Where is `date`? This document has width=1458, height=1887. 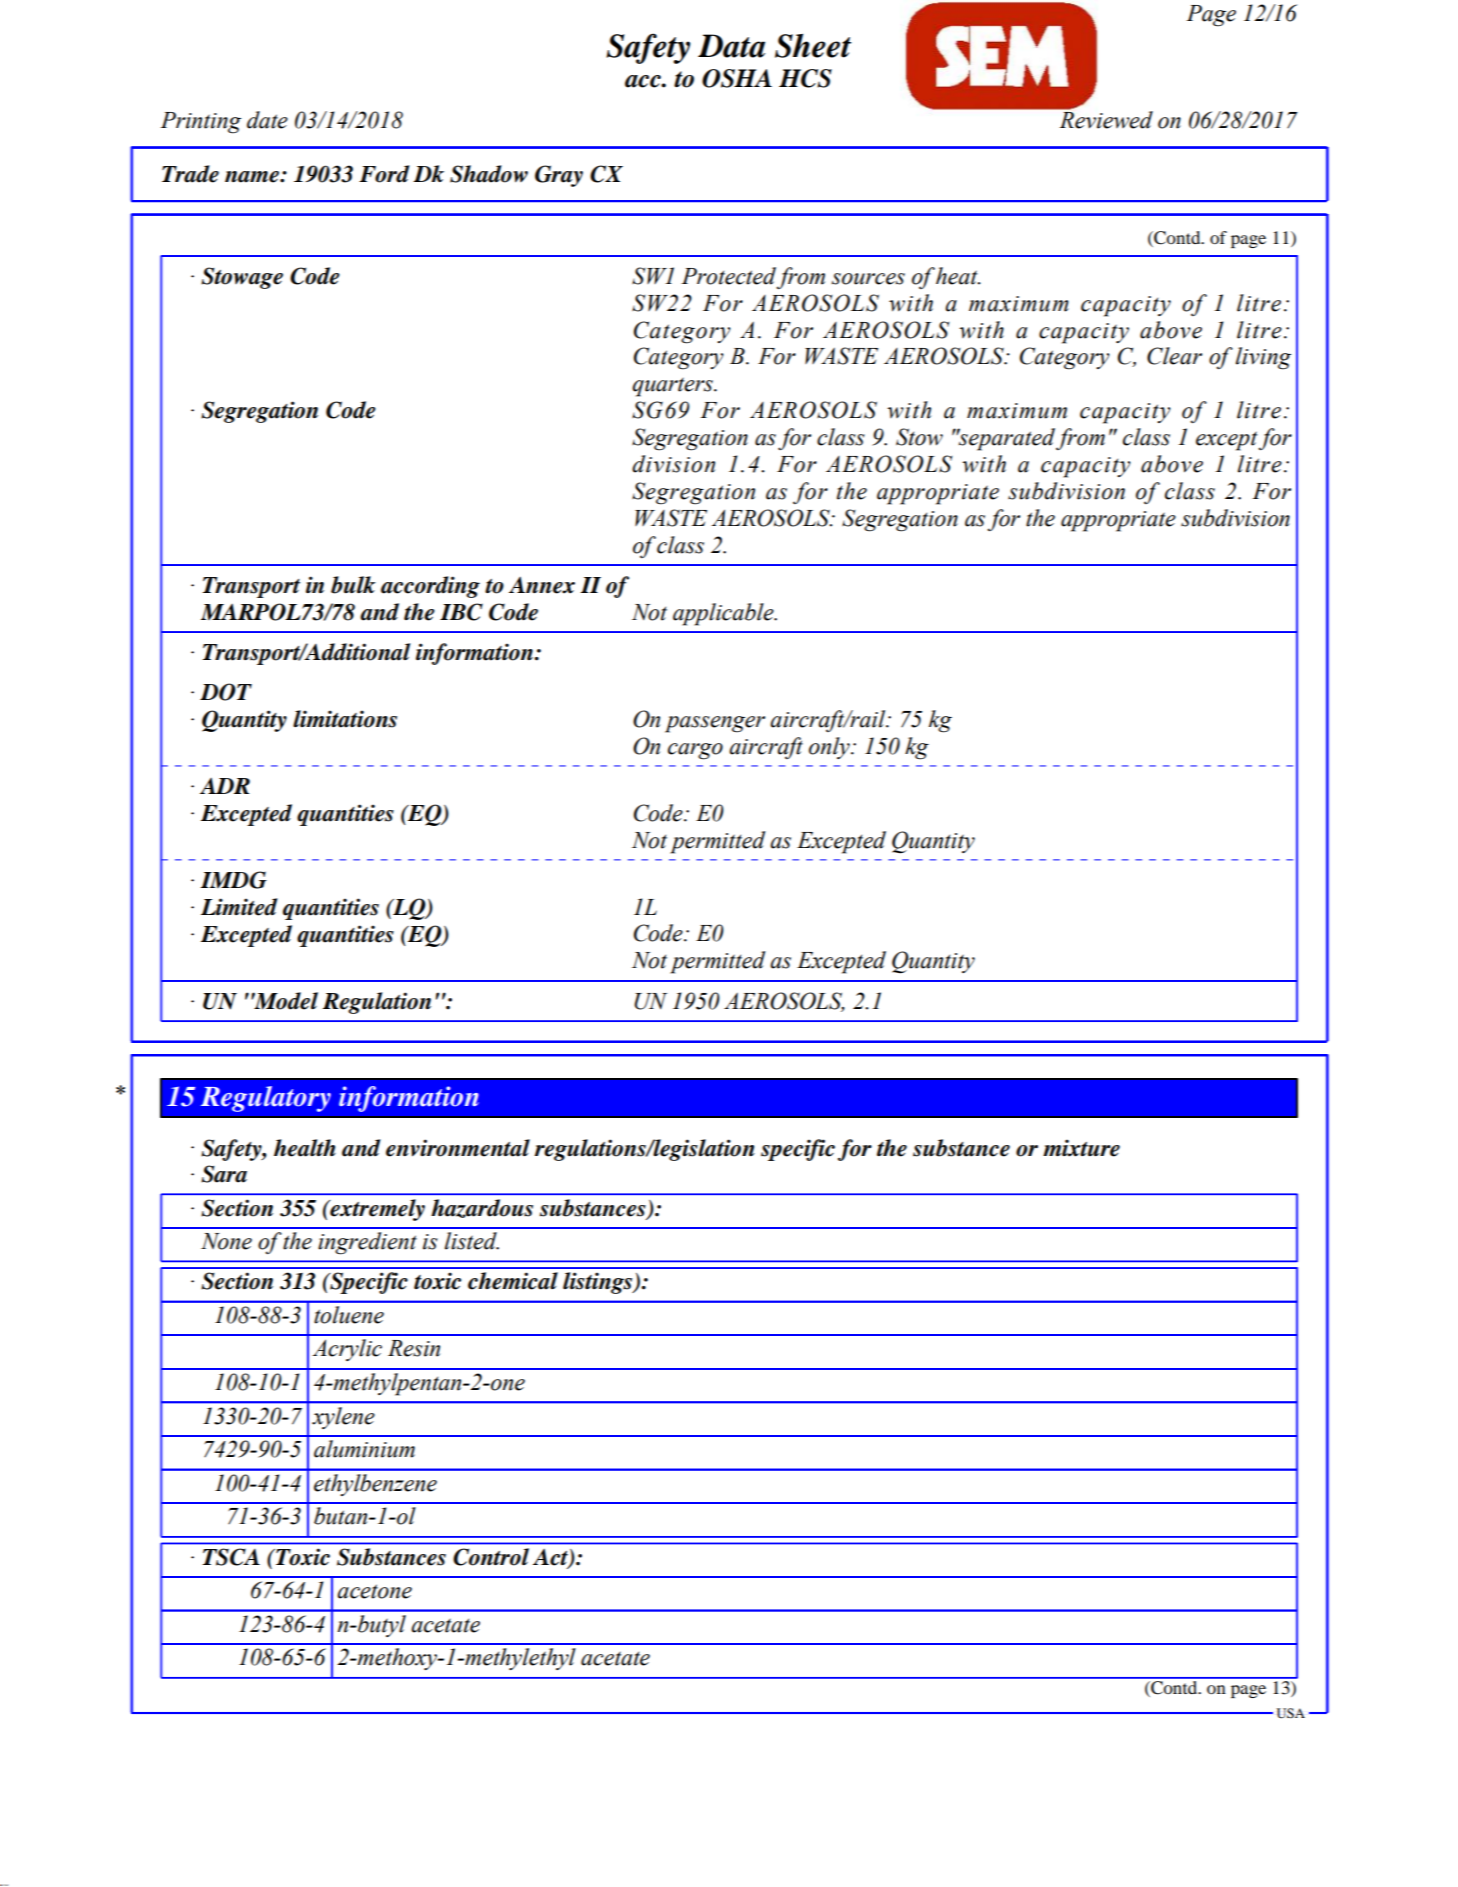
date is located at coordinates (267, 120).
